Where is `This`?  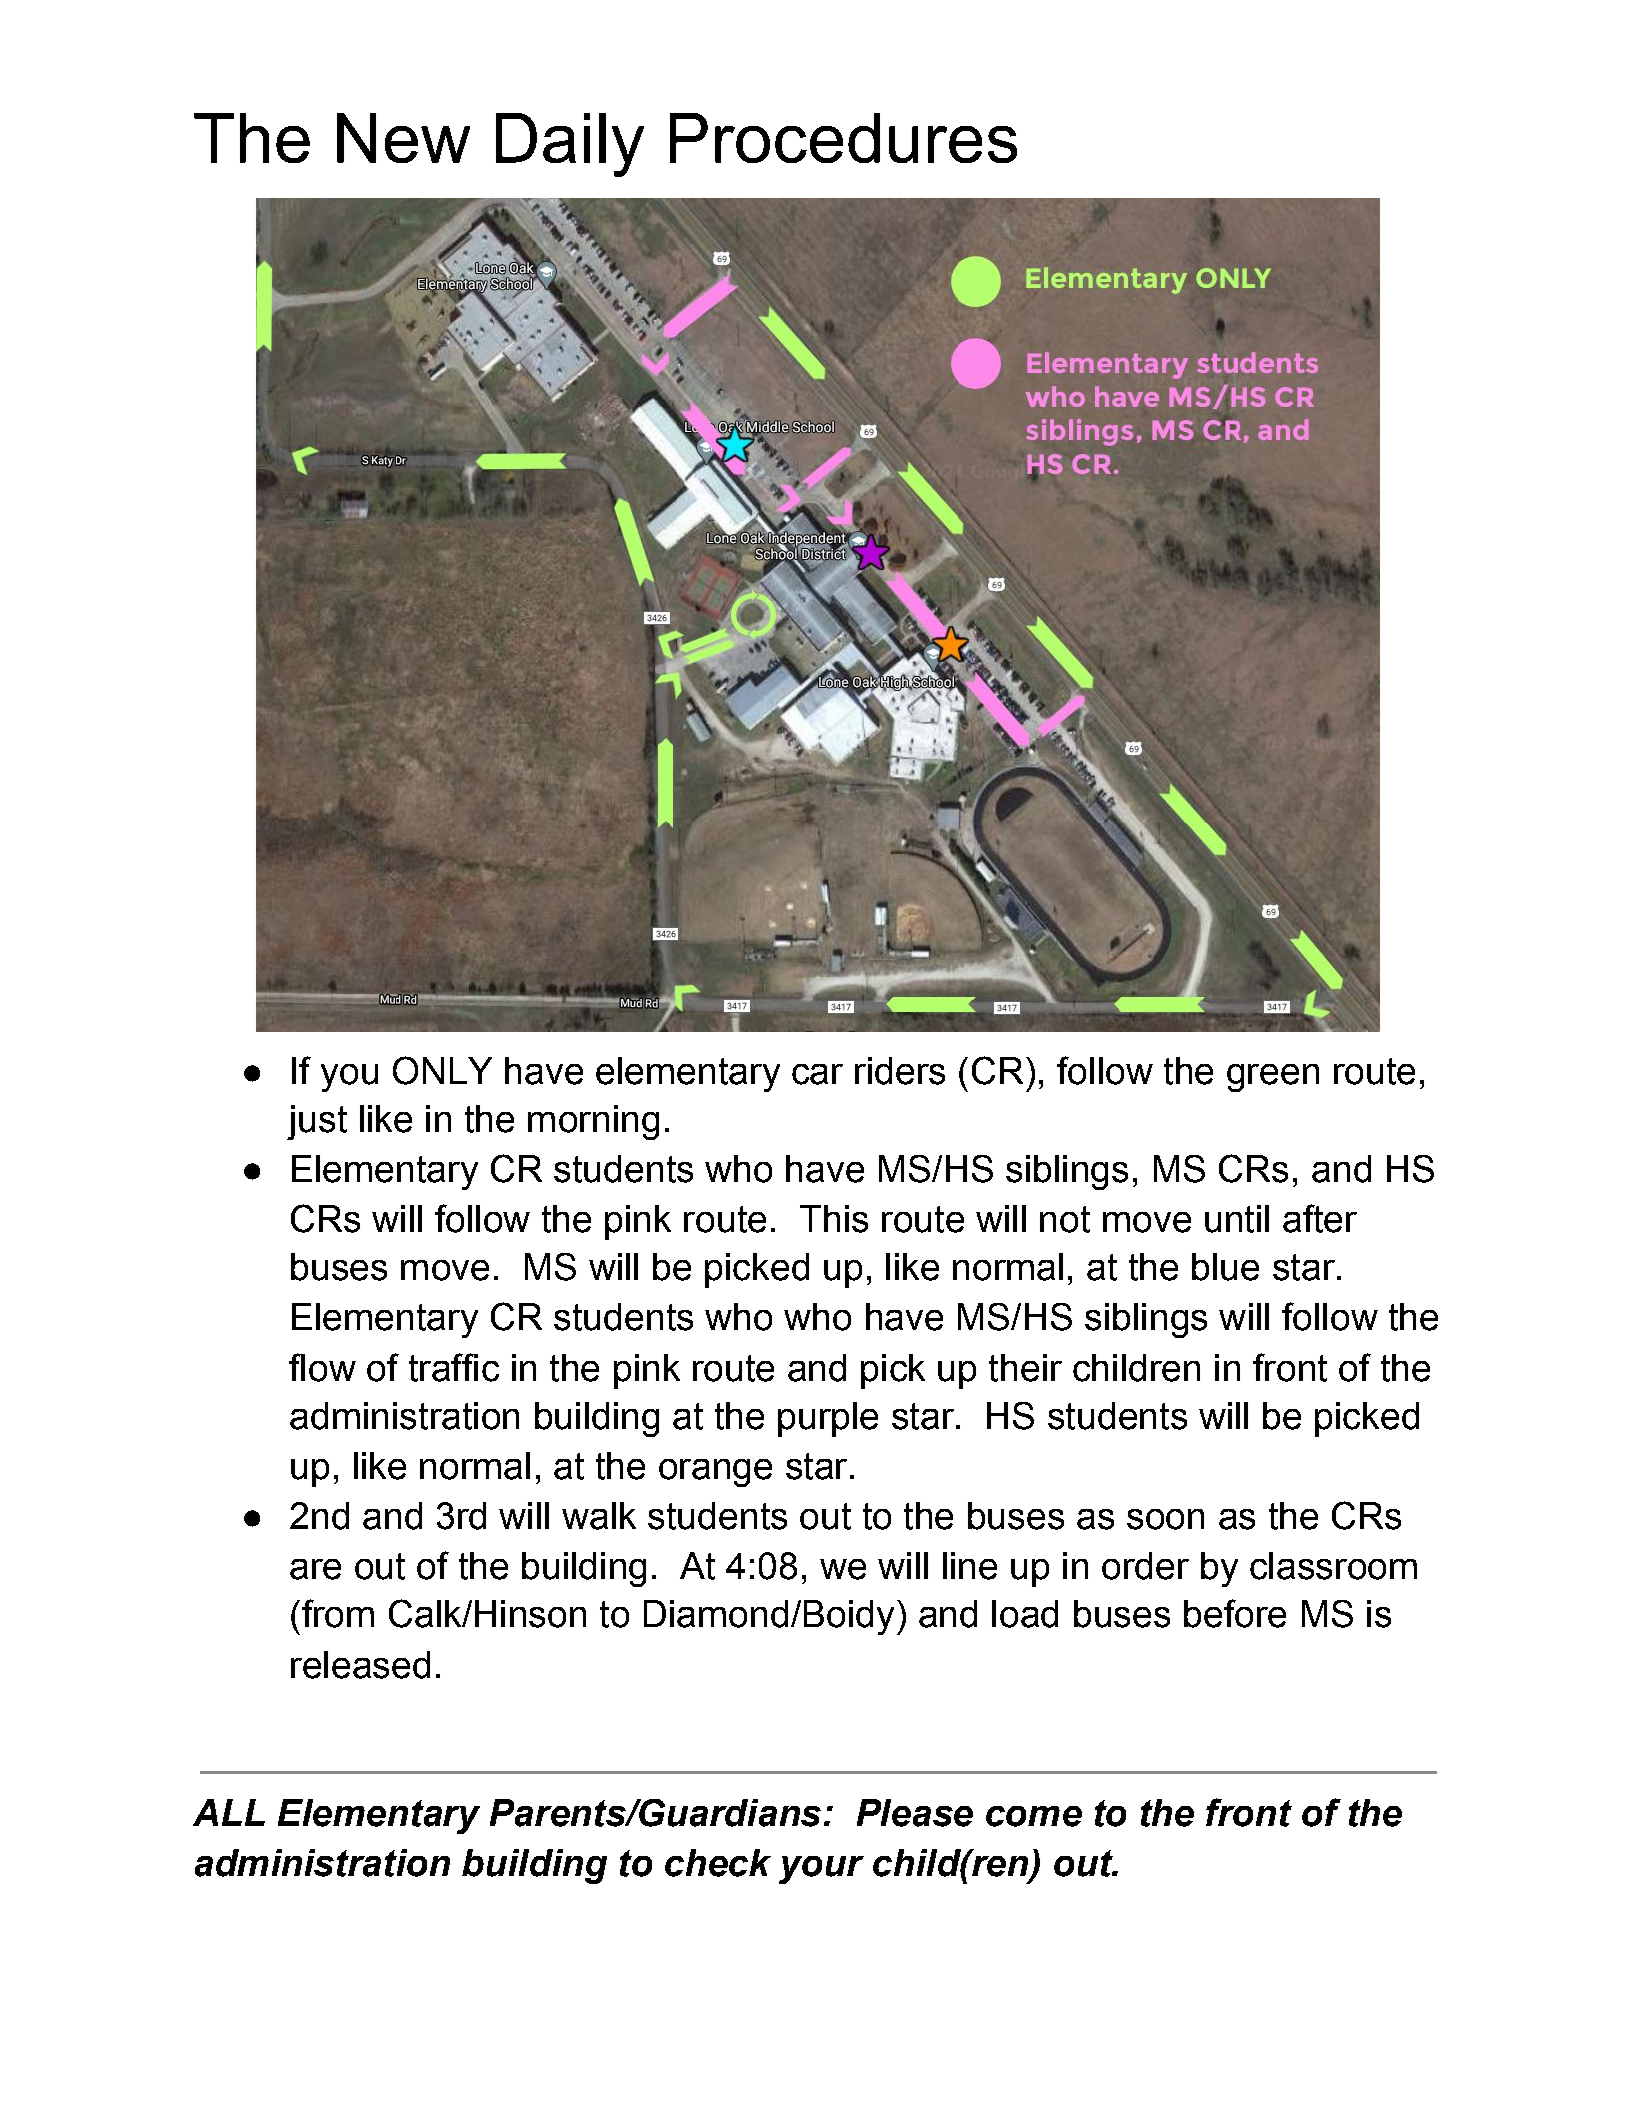
This is located at coordinates (834, 1219).
